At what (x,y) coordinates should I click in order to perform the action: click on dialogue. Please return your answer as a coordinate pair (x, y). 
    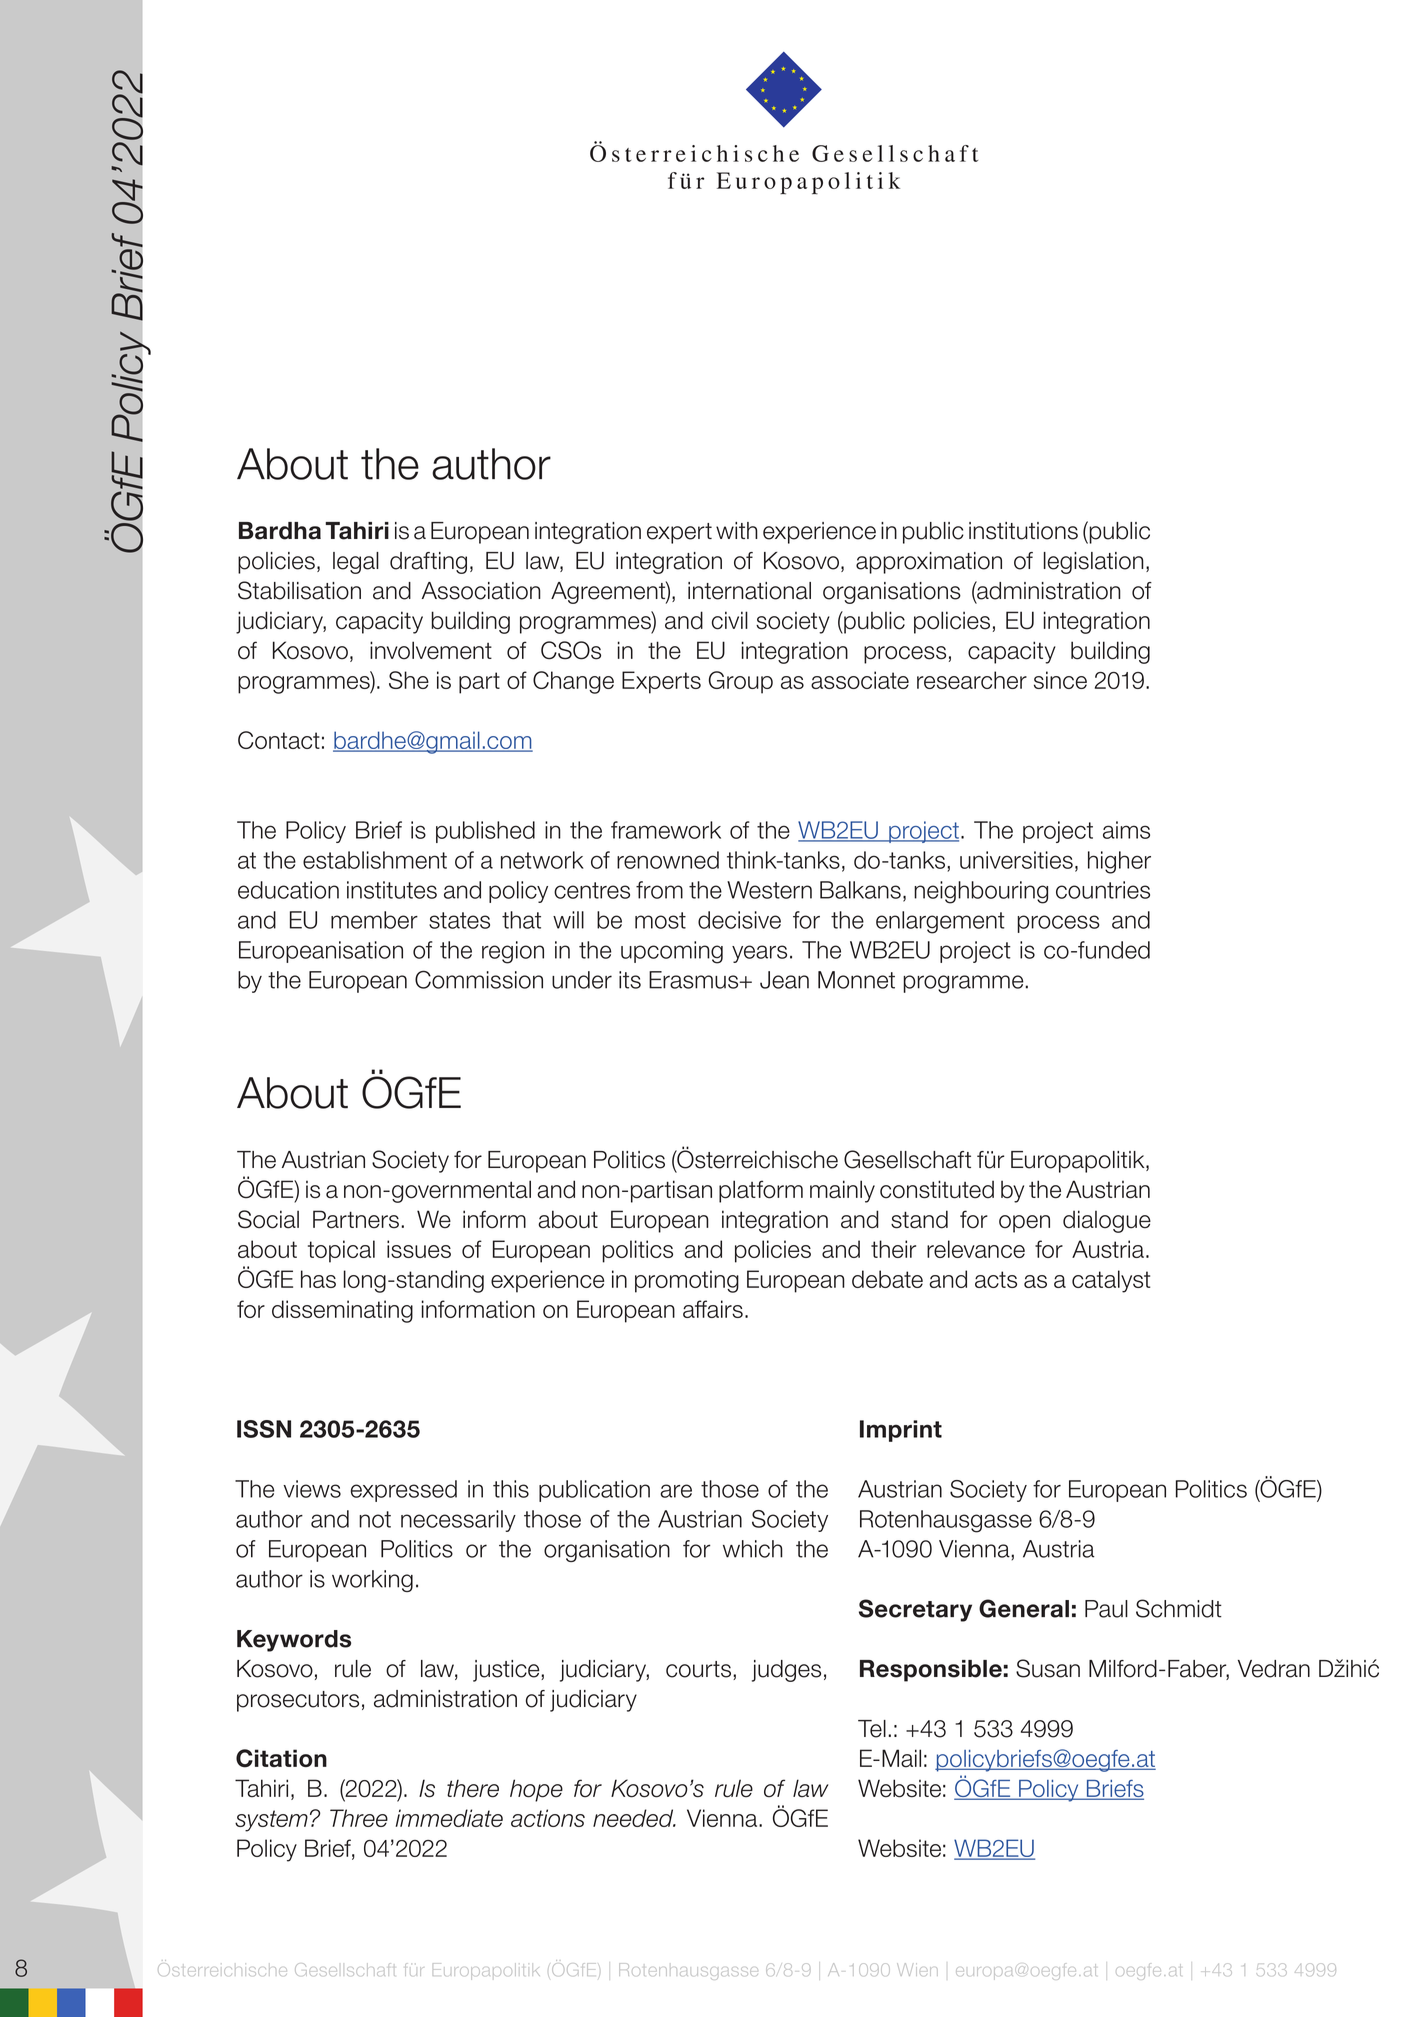
    Looking at the image, I should click on (1107, 1221).
